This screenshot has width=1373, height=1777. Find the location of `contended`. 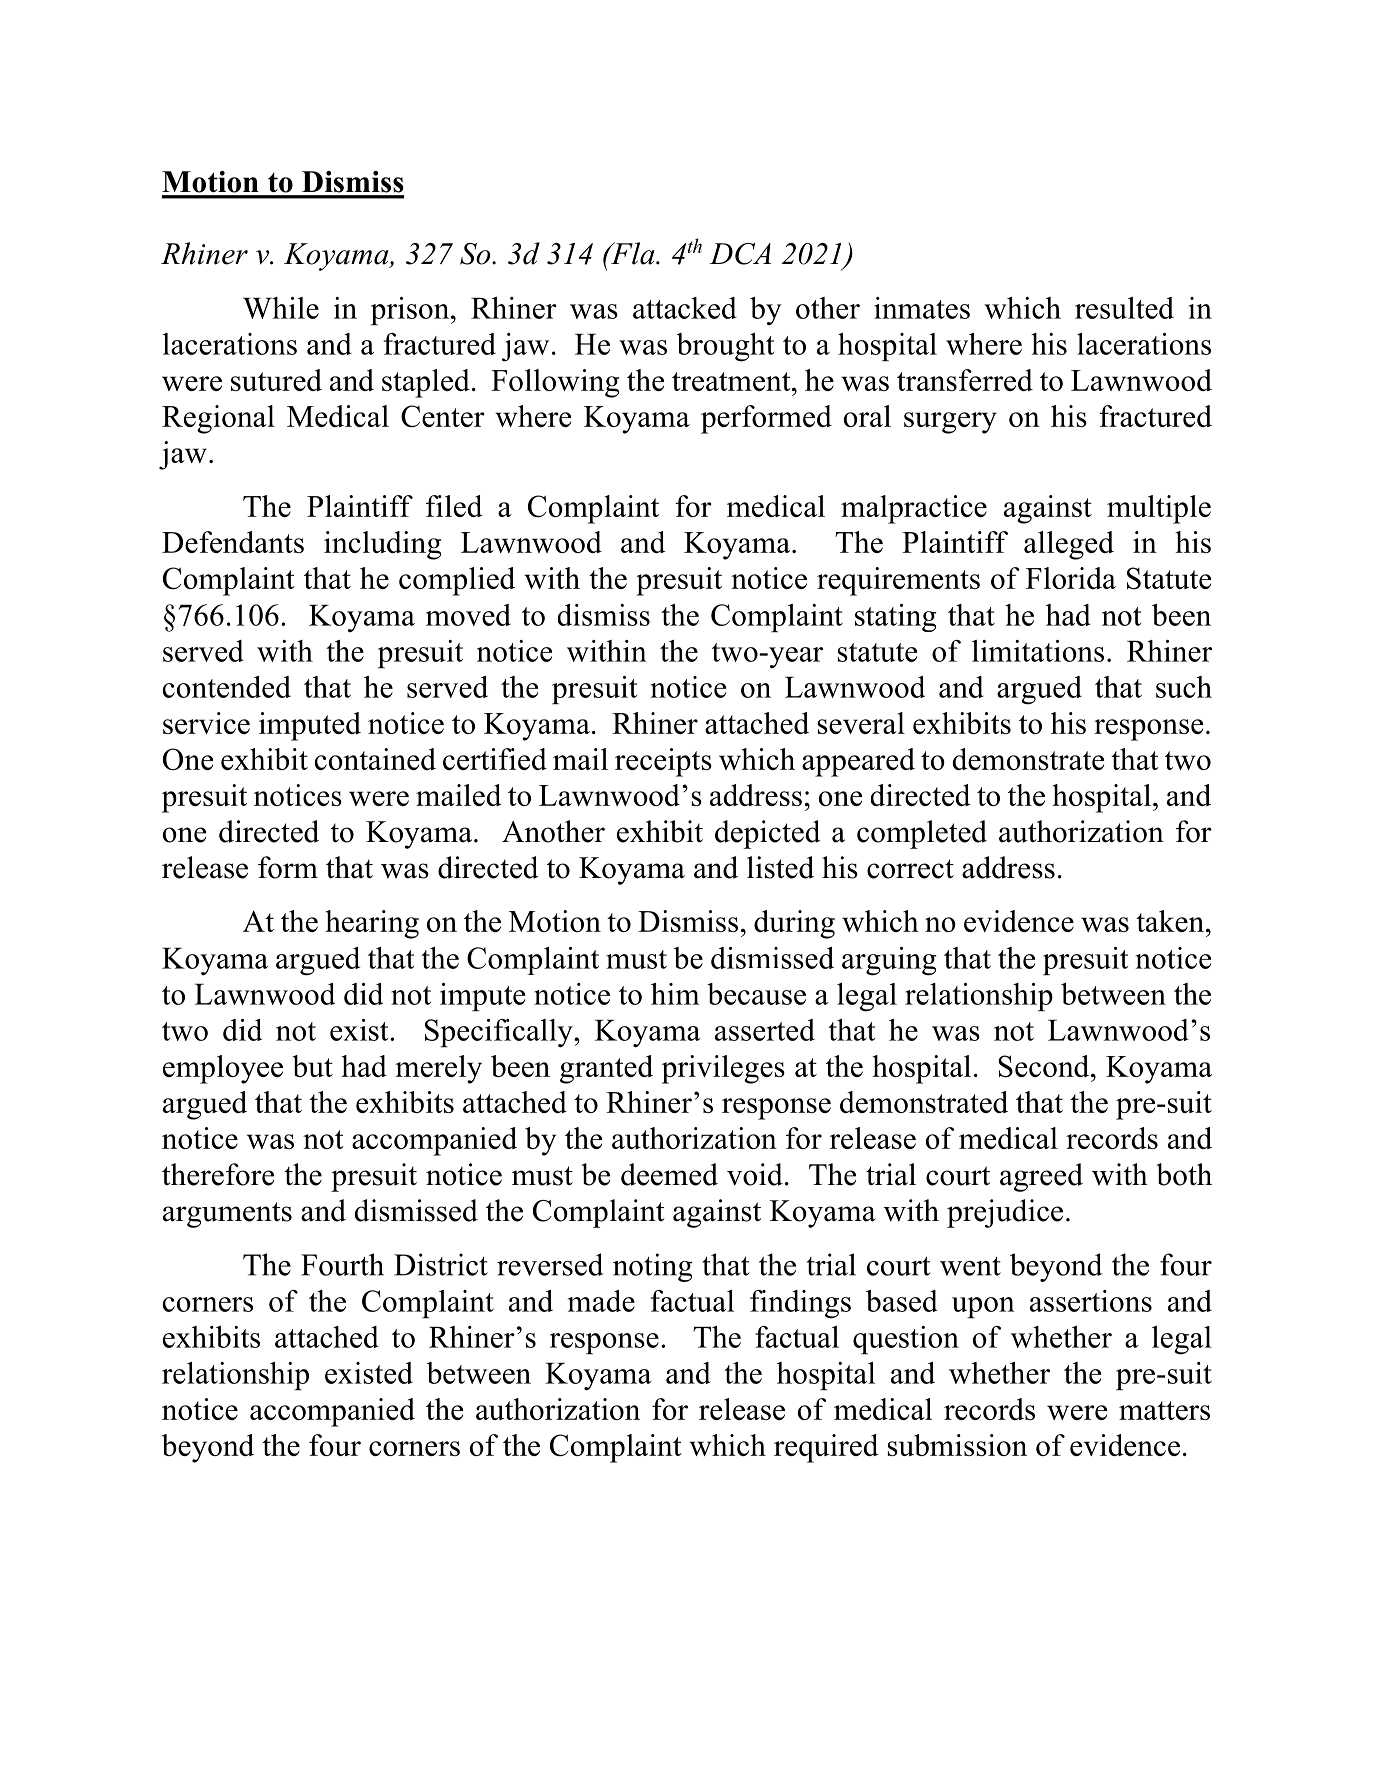

contended is located at coordinates (227, 687).
